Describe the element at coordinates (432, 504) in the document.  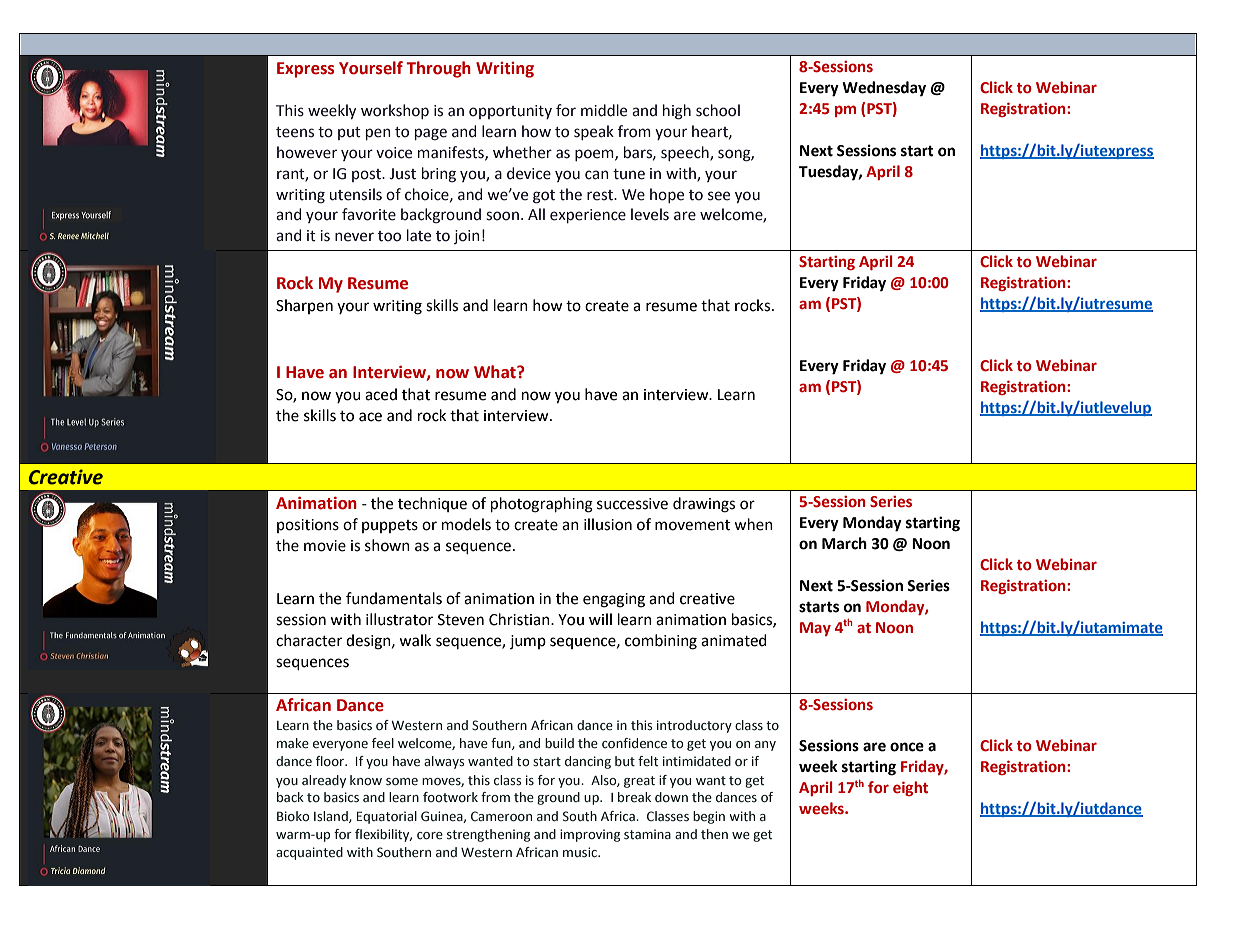
I see `technique` at that location.
